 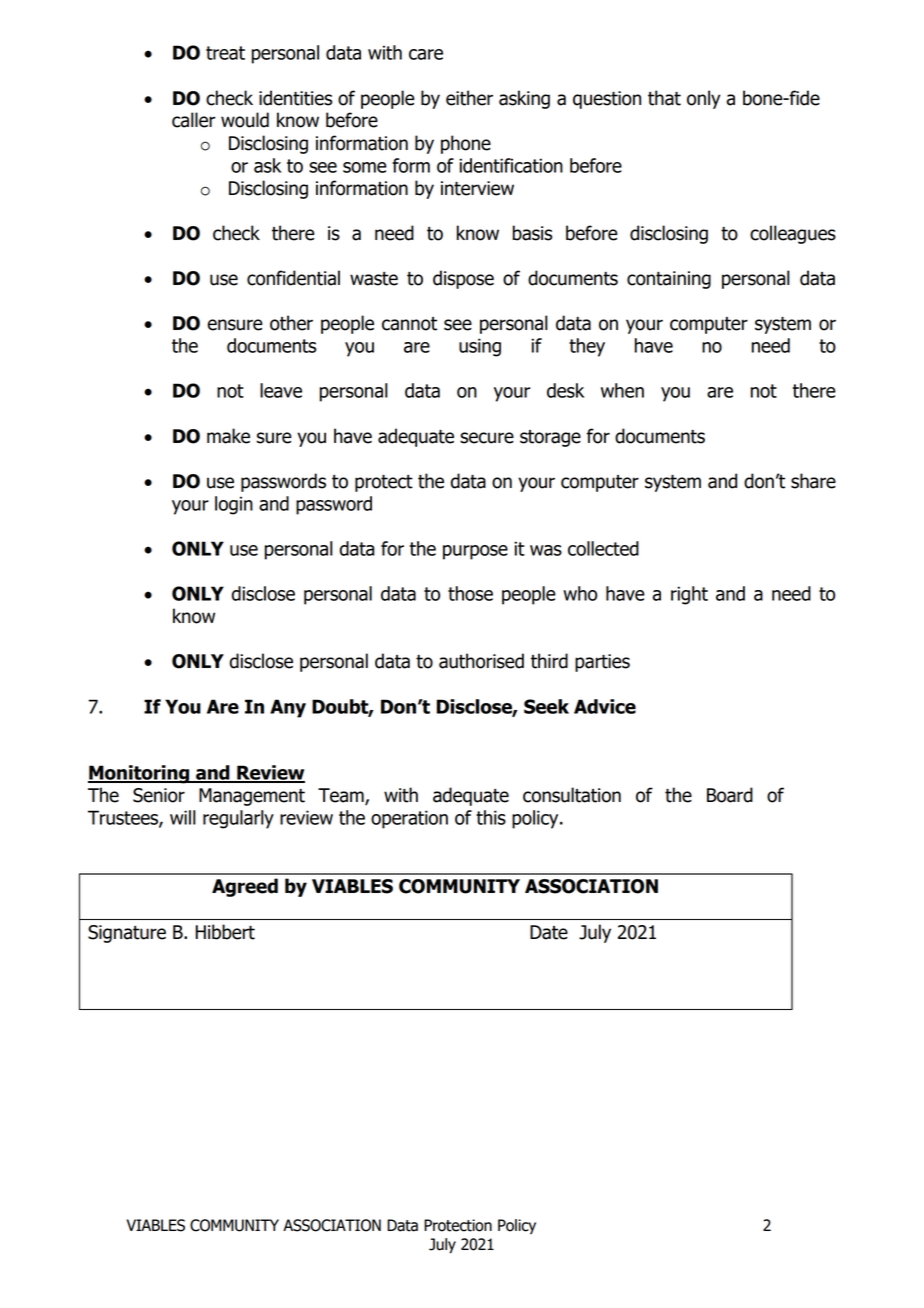 What do you see at coordinates (225, 53) in the screenshot?
I see `treat` at bounding box center [225, 53].
